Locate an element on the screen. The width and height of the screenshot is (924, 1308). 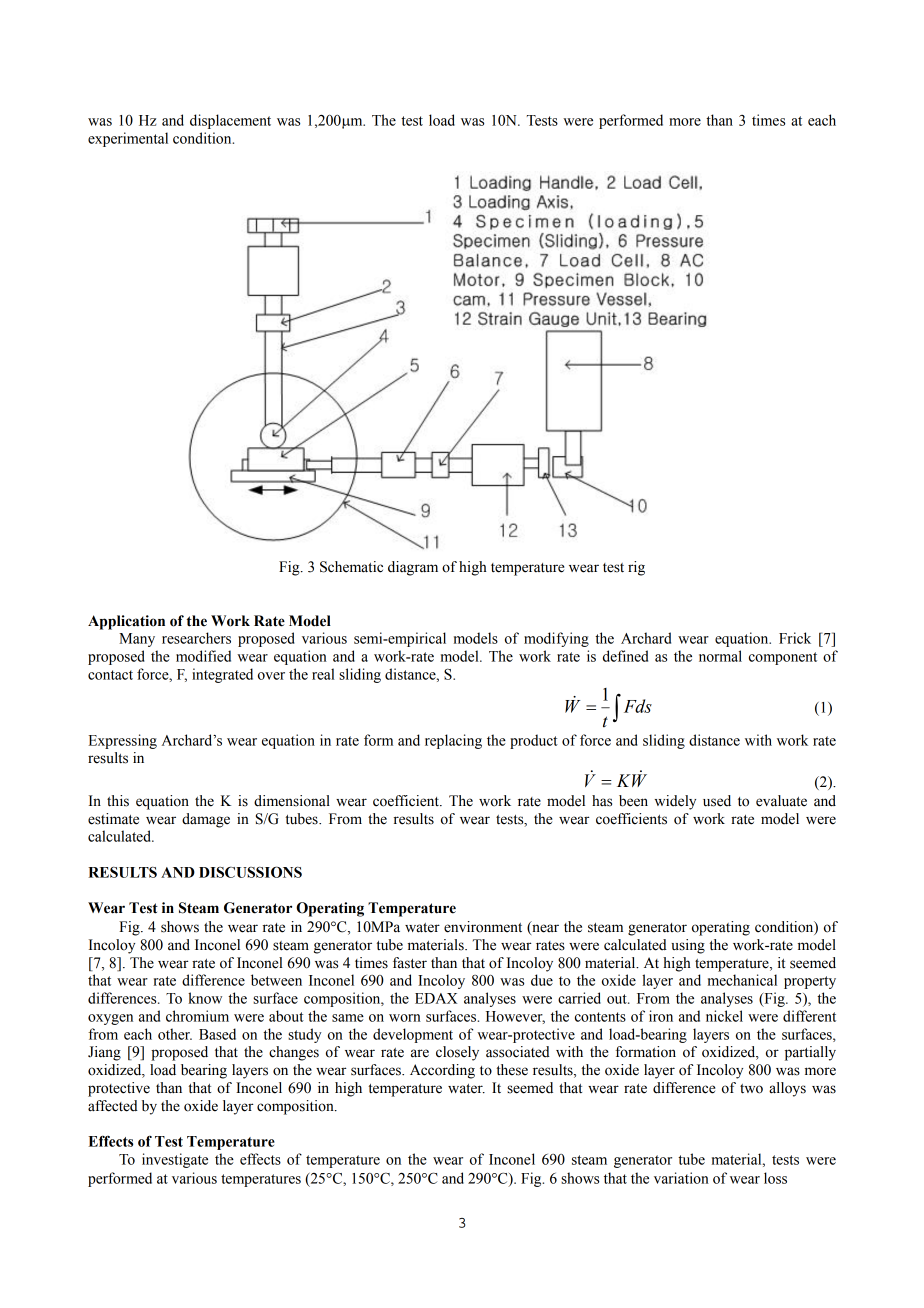
used is located at coordinates (717, 801).
